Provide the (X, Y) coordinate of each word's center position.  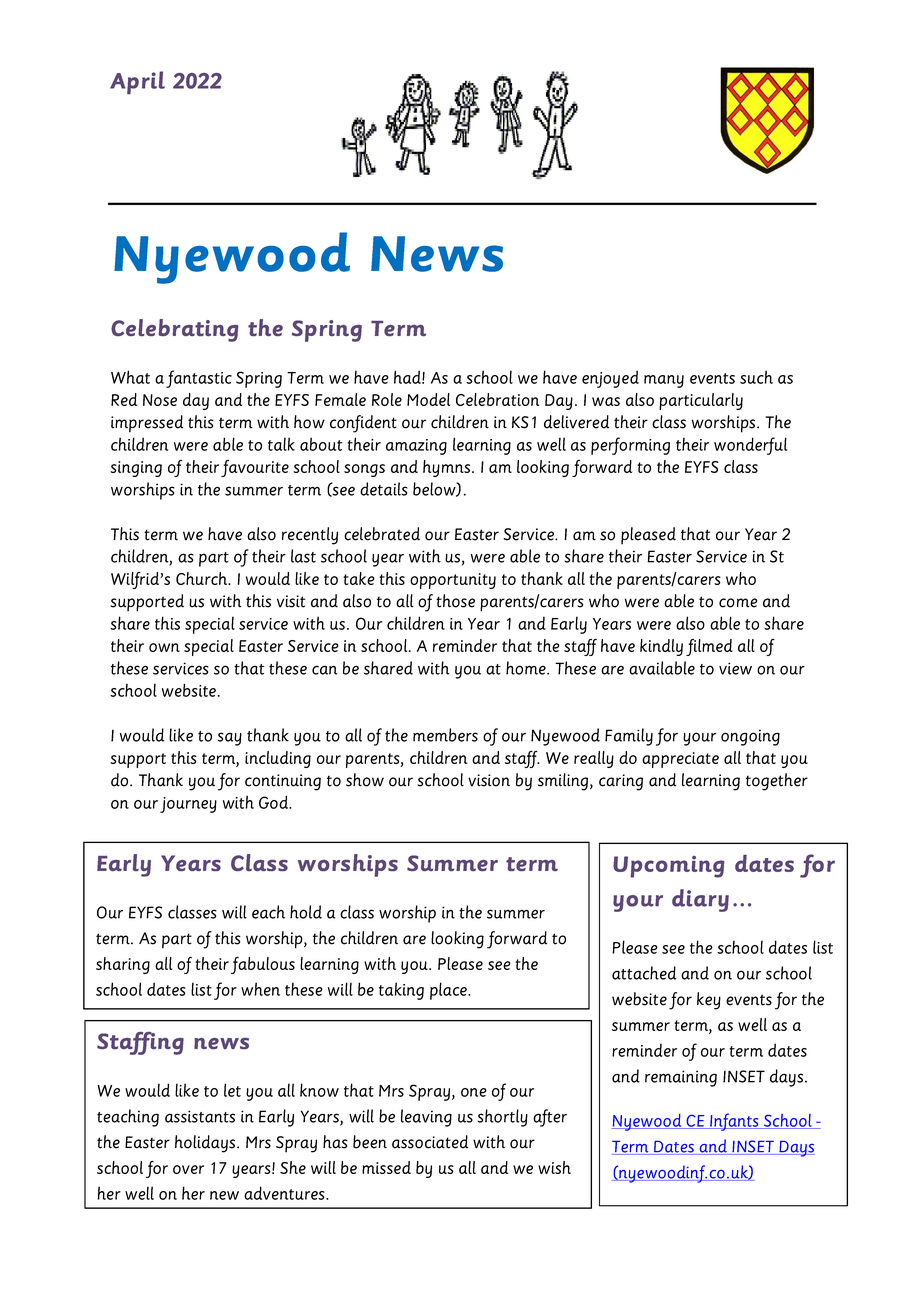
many (664, 381)
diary (700, 900)
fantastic (199, 379)
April (137, 82)
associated (430, 1142)
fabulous (263, 965)
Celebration (497, 399)
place (449, 991)
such (756, 377)
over (188, 1169)
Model (428, 399)
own (164, 647)
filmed (709, 647)
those (455, 601)
